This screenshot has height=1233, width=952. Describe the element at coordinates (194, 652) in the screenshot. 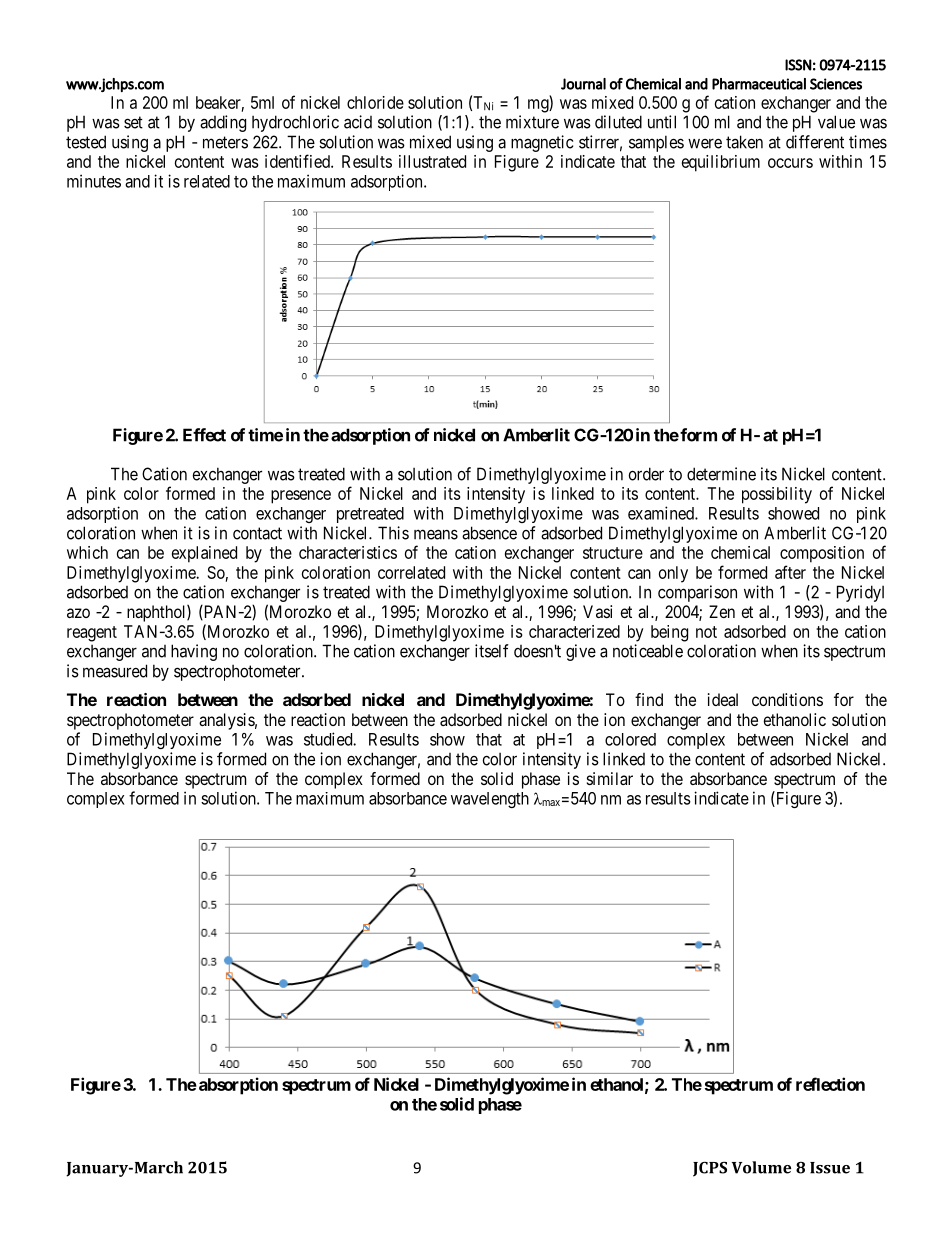

I see `having` at that location.
